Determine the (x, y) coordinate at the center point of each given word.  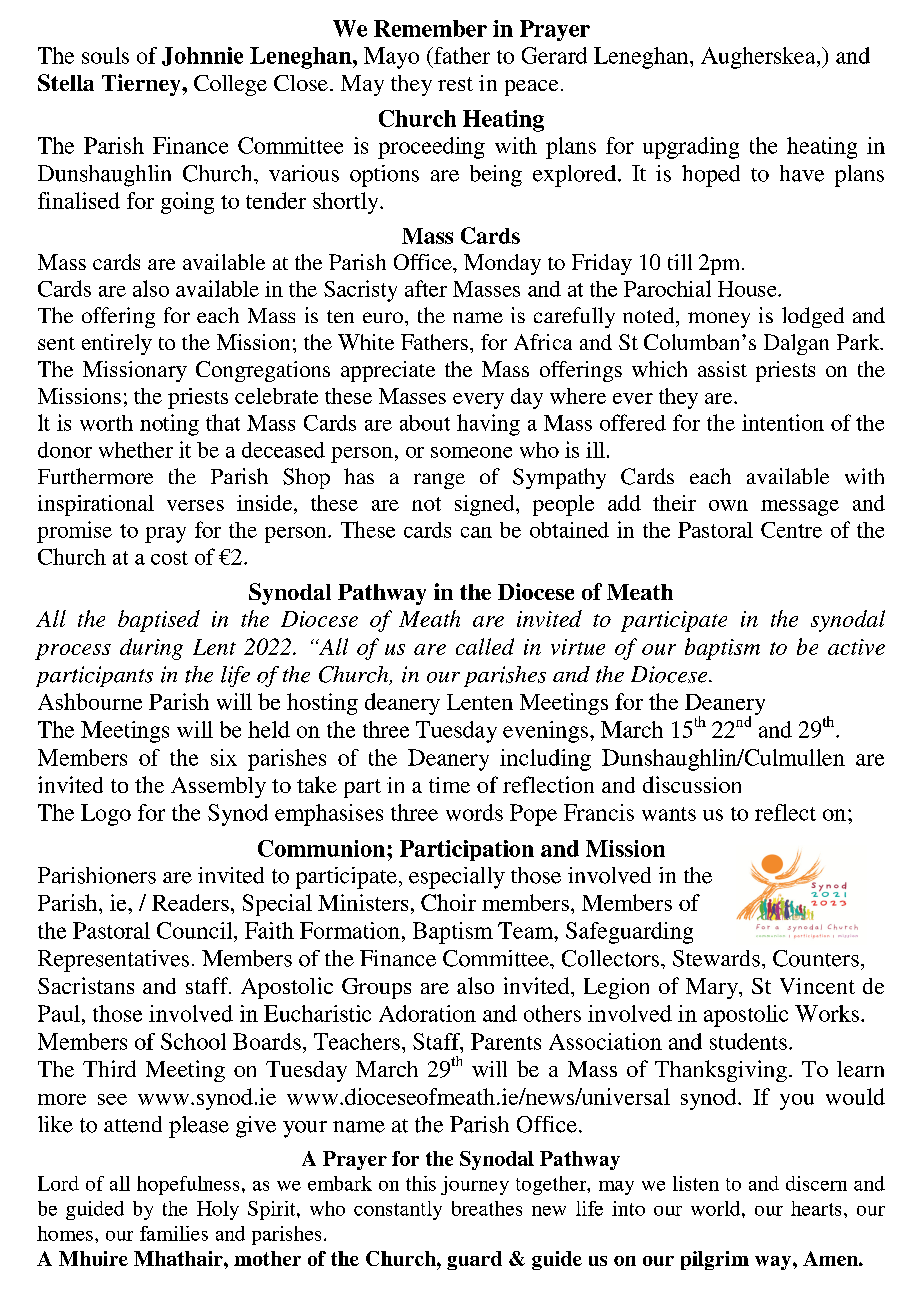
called (485, 646)
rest (455, 84)
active (856, 647)
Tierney (142, 85)
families (174, 1233)
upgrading (691, 148)
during (151, 649)
